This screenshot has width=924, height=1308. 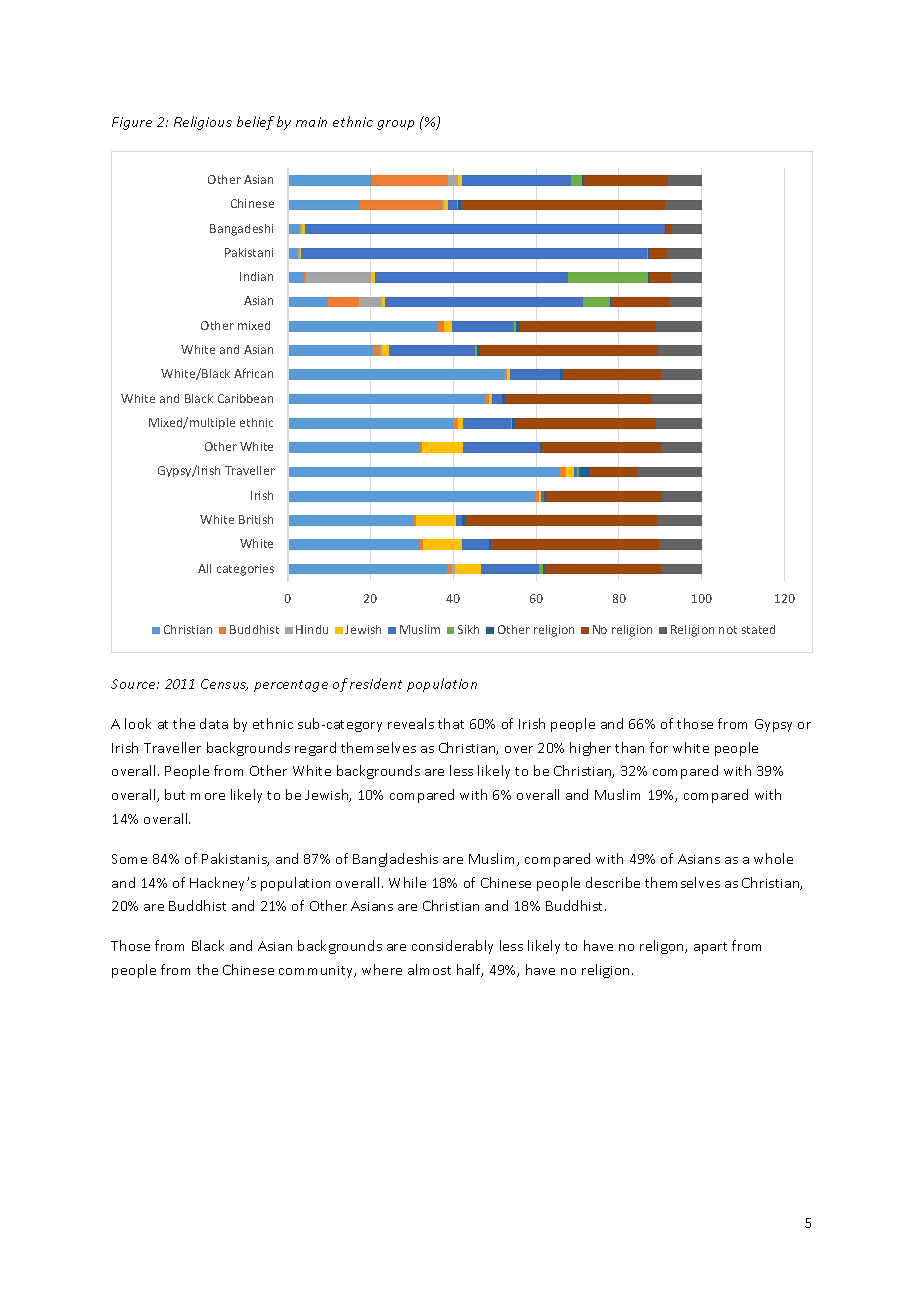 I want to click on Census, so click(x=224, y=685).
